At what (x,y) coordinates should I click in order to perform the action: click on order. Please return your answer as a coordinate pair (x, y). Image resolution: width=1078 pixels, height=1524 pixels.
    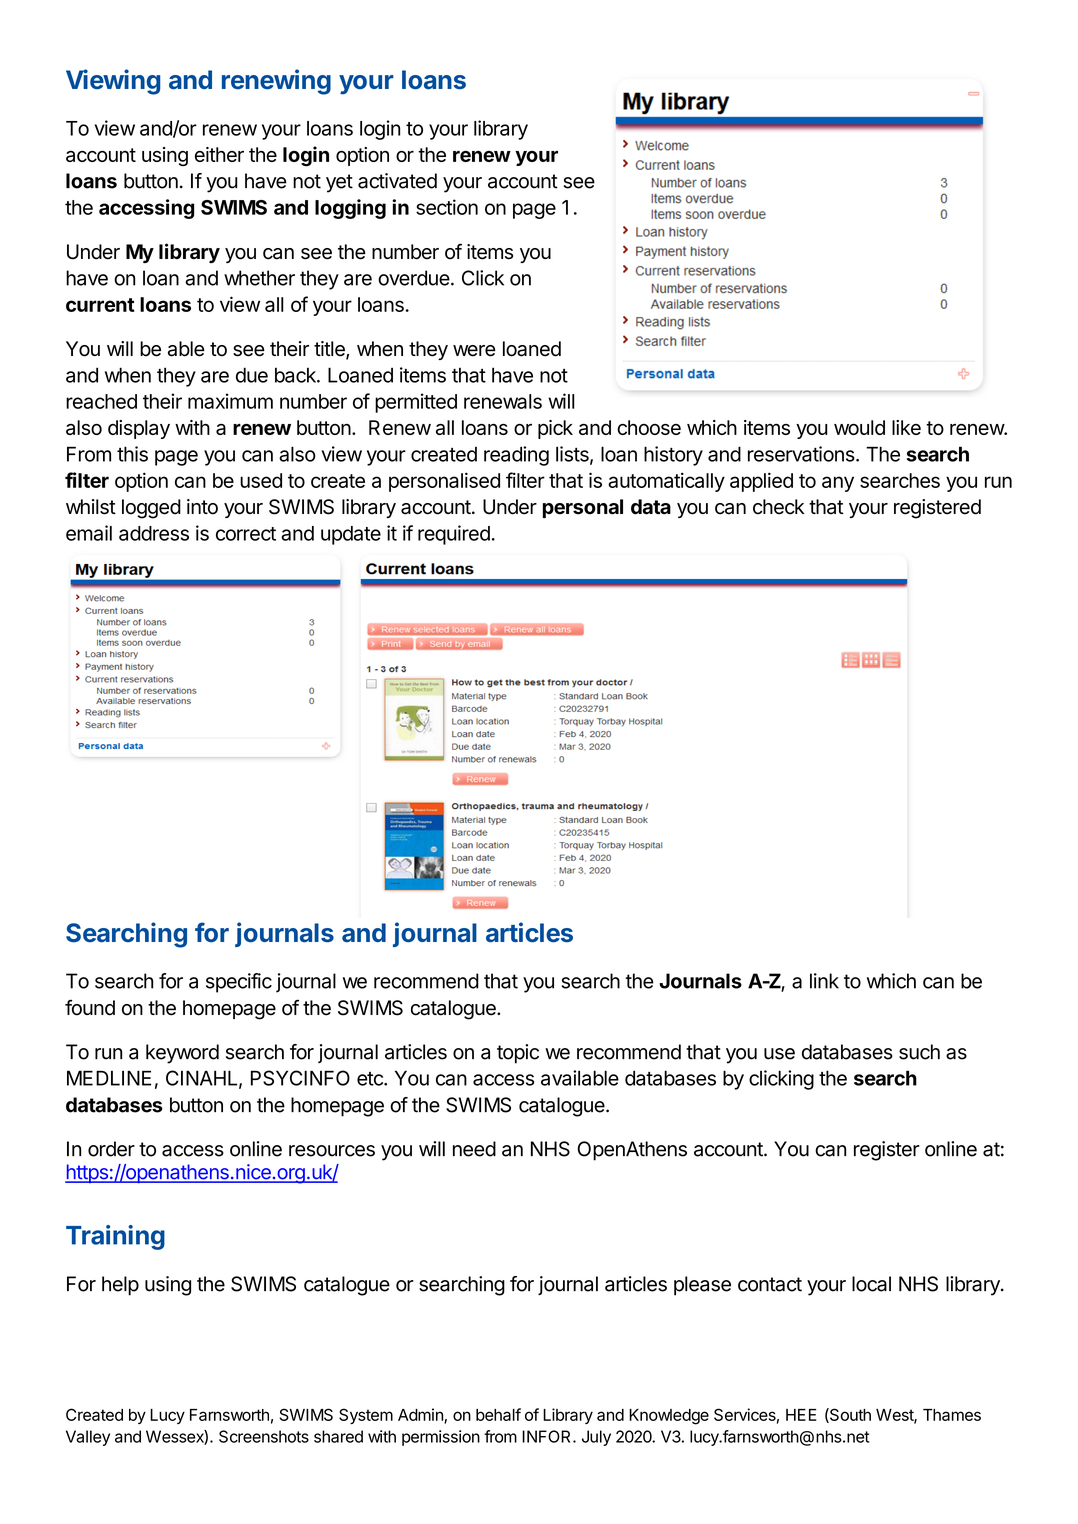
    Looking at the image, I should click on (111, 1149).
